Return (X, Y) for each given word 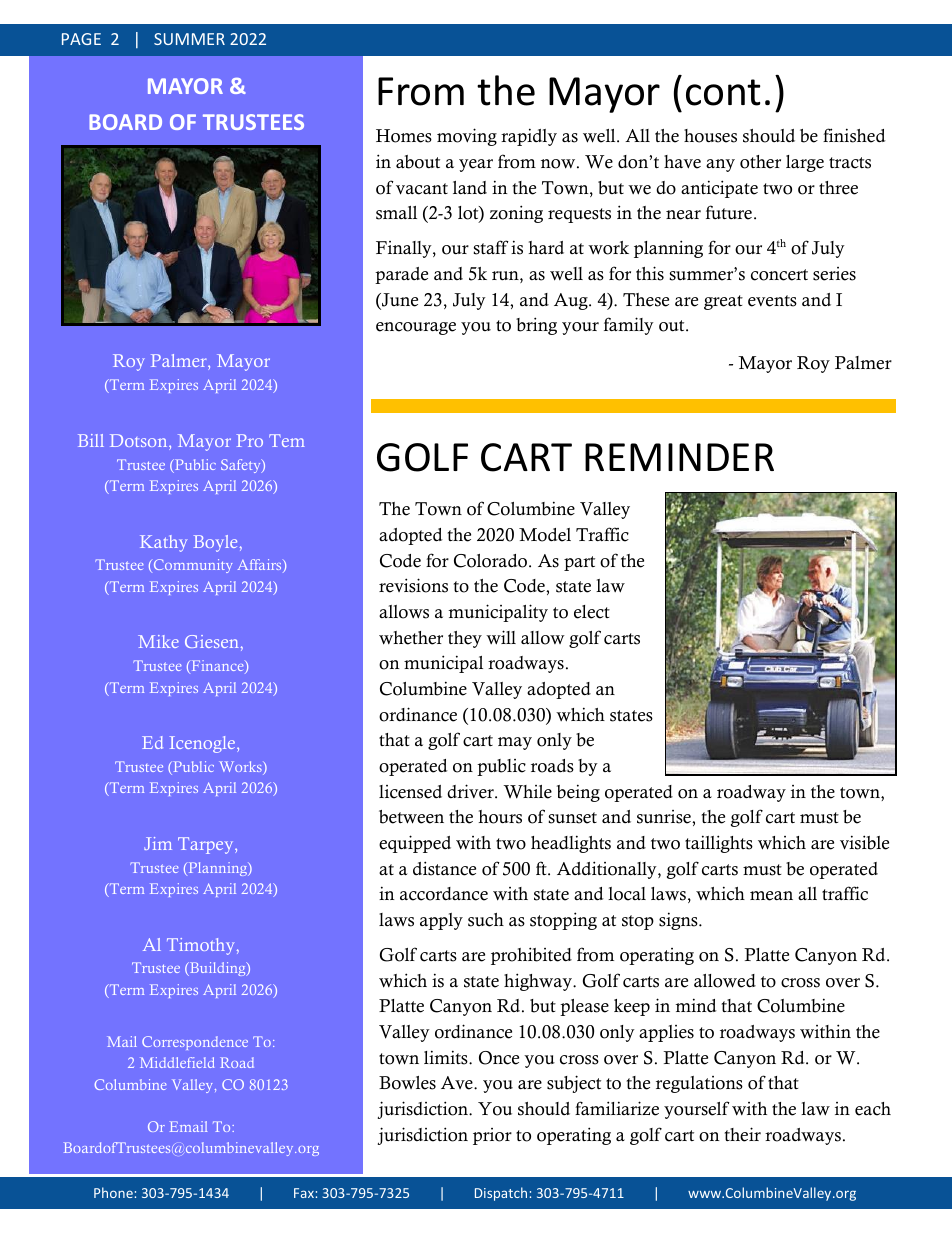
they (465, 639)
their (742, 1134)
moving (467, 137)
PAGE (81, 39)
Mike (158, 641)
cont (723, 92)
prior (492, 1136)
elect (592, 612)
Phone (113, 1192)
